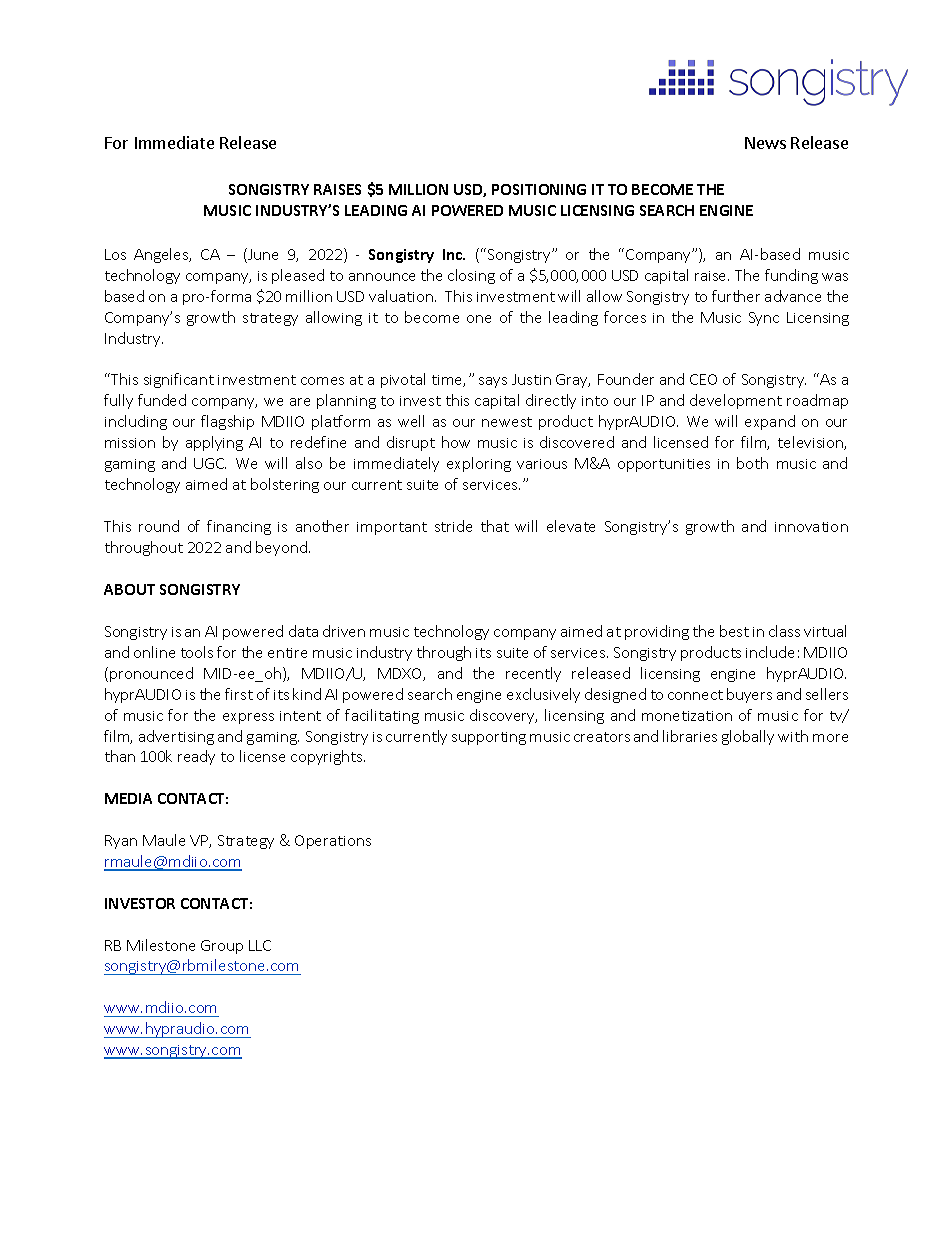 This screenshot has width=952, height=1233. Describe the element at coordinates (197, 652) in the screenshot. I see `tools` at that location.
